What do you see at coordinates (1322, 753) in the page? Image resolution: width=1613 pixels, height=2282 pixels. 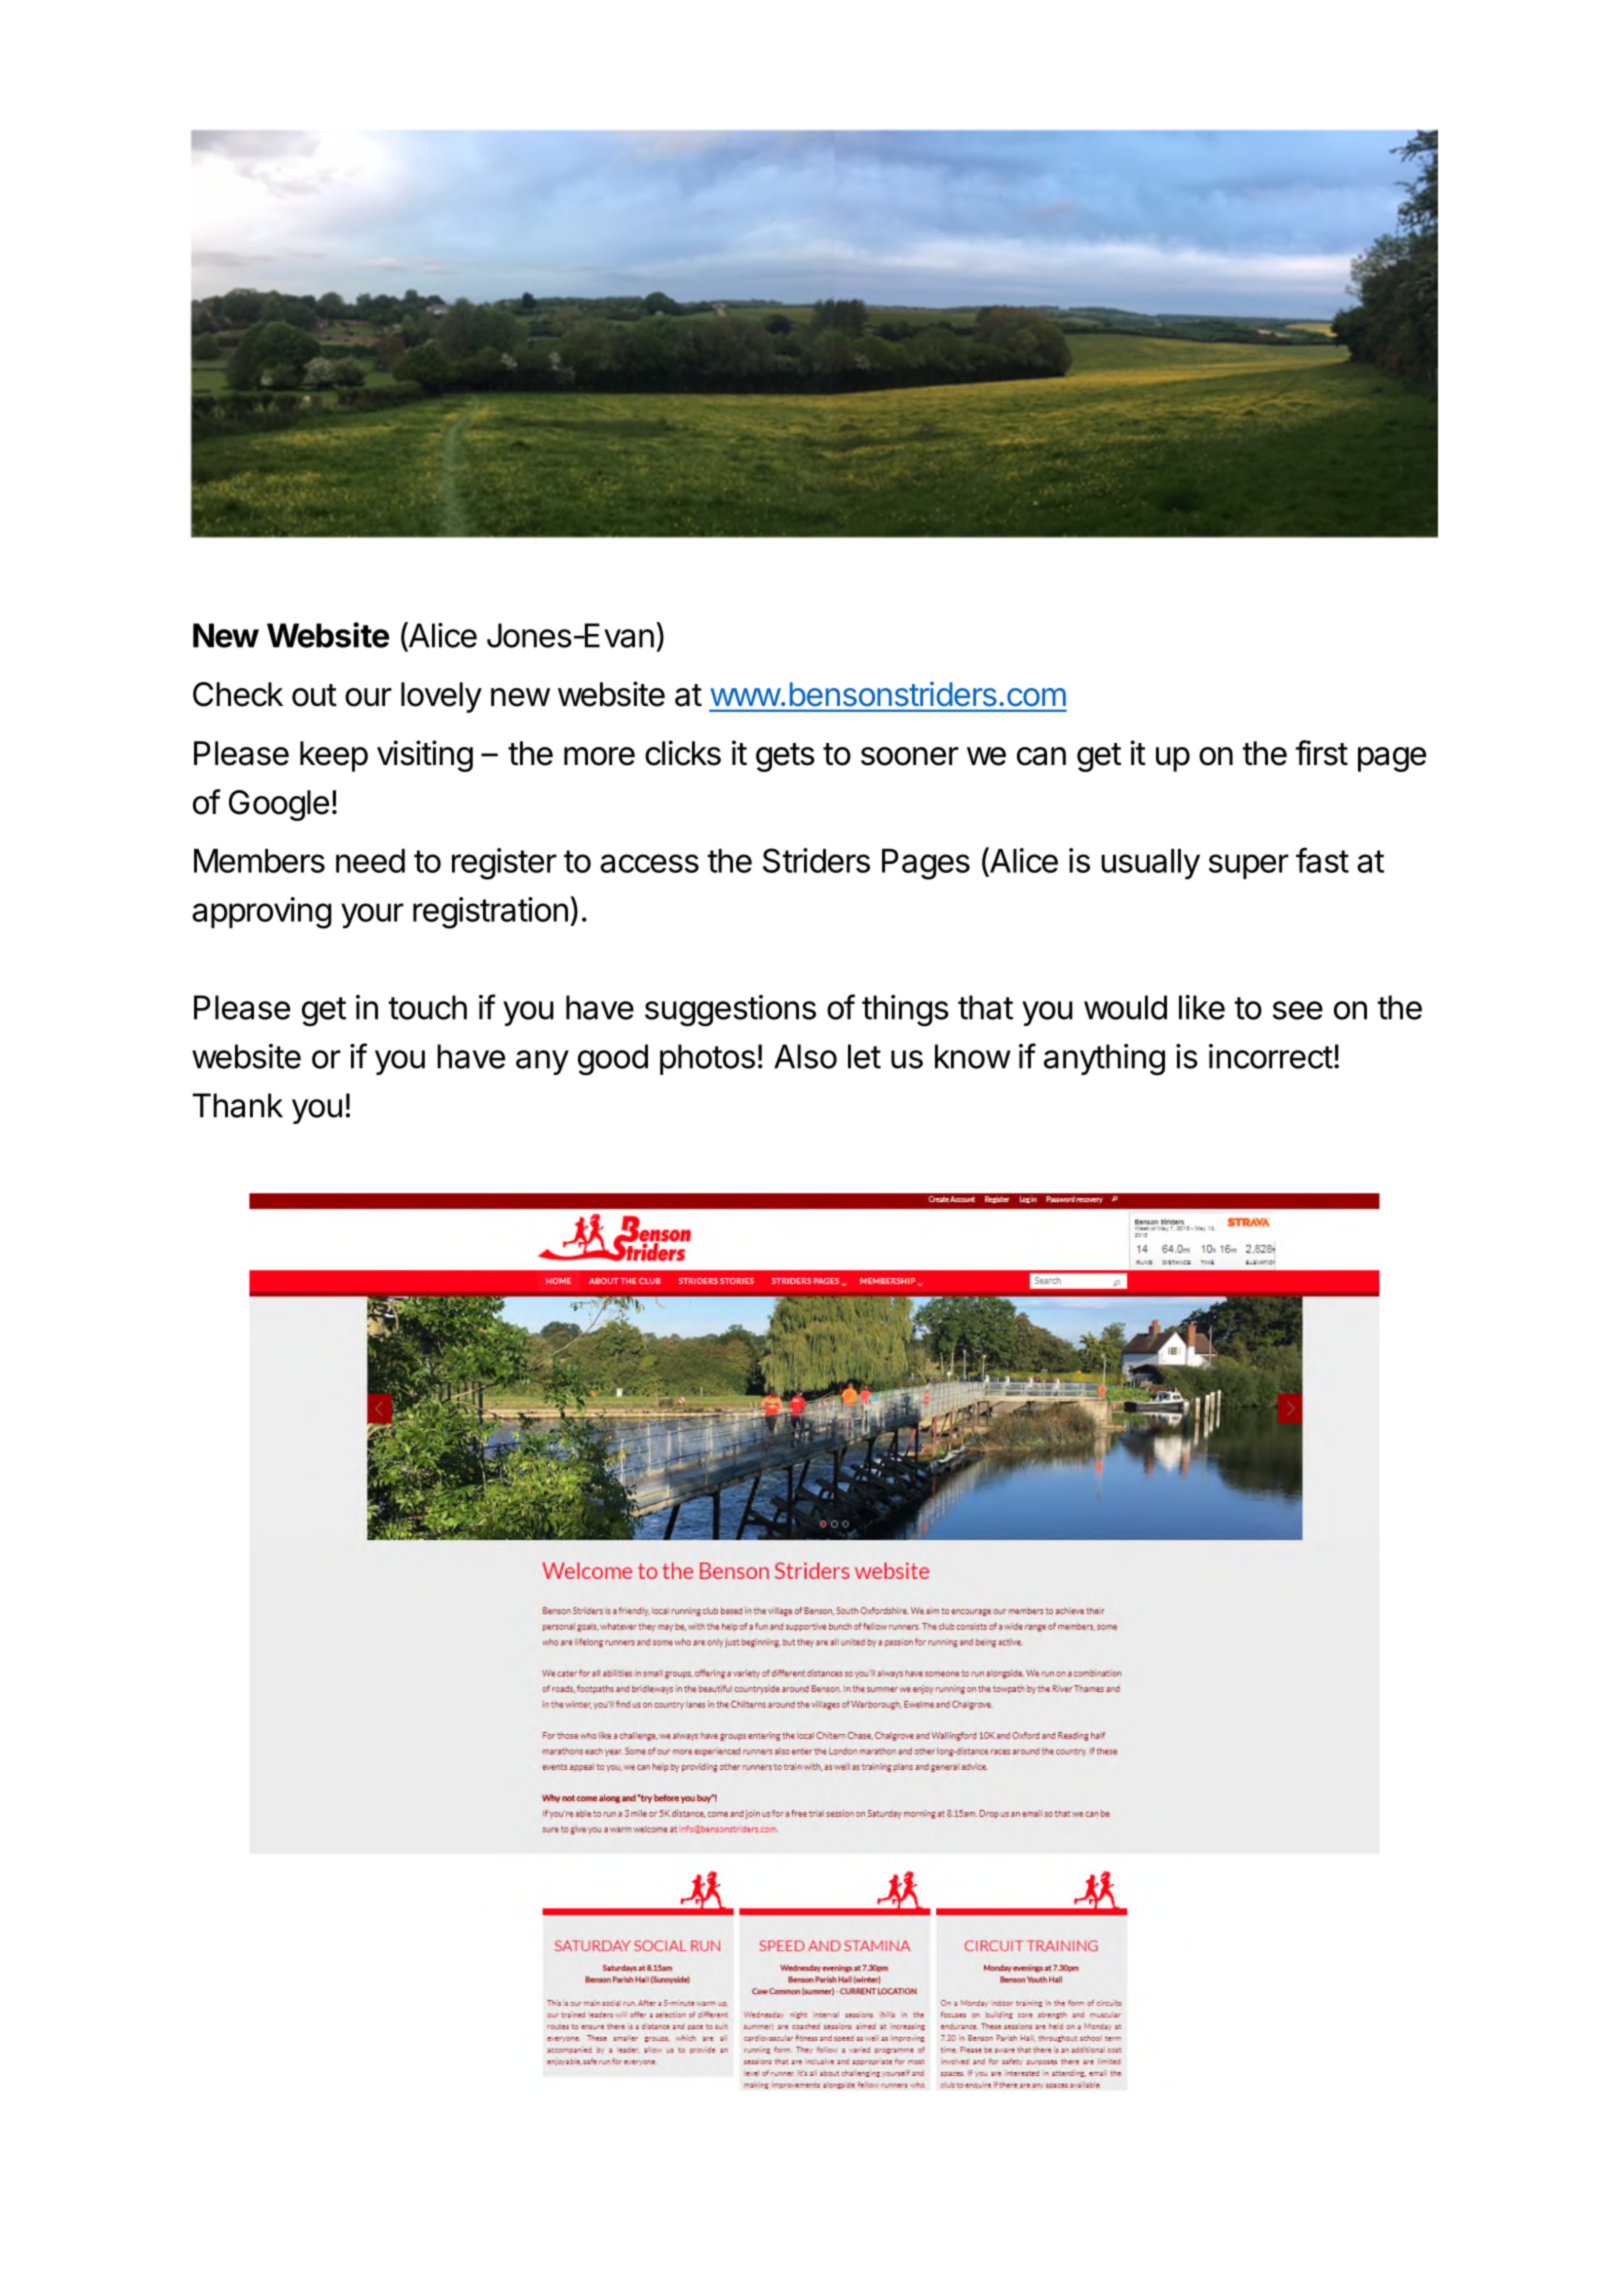 I see `first` at bounding box center [1322, 753].
